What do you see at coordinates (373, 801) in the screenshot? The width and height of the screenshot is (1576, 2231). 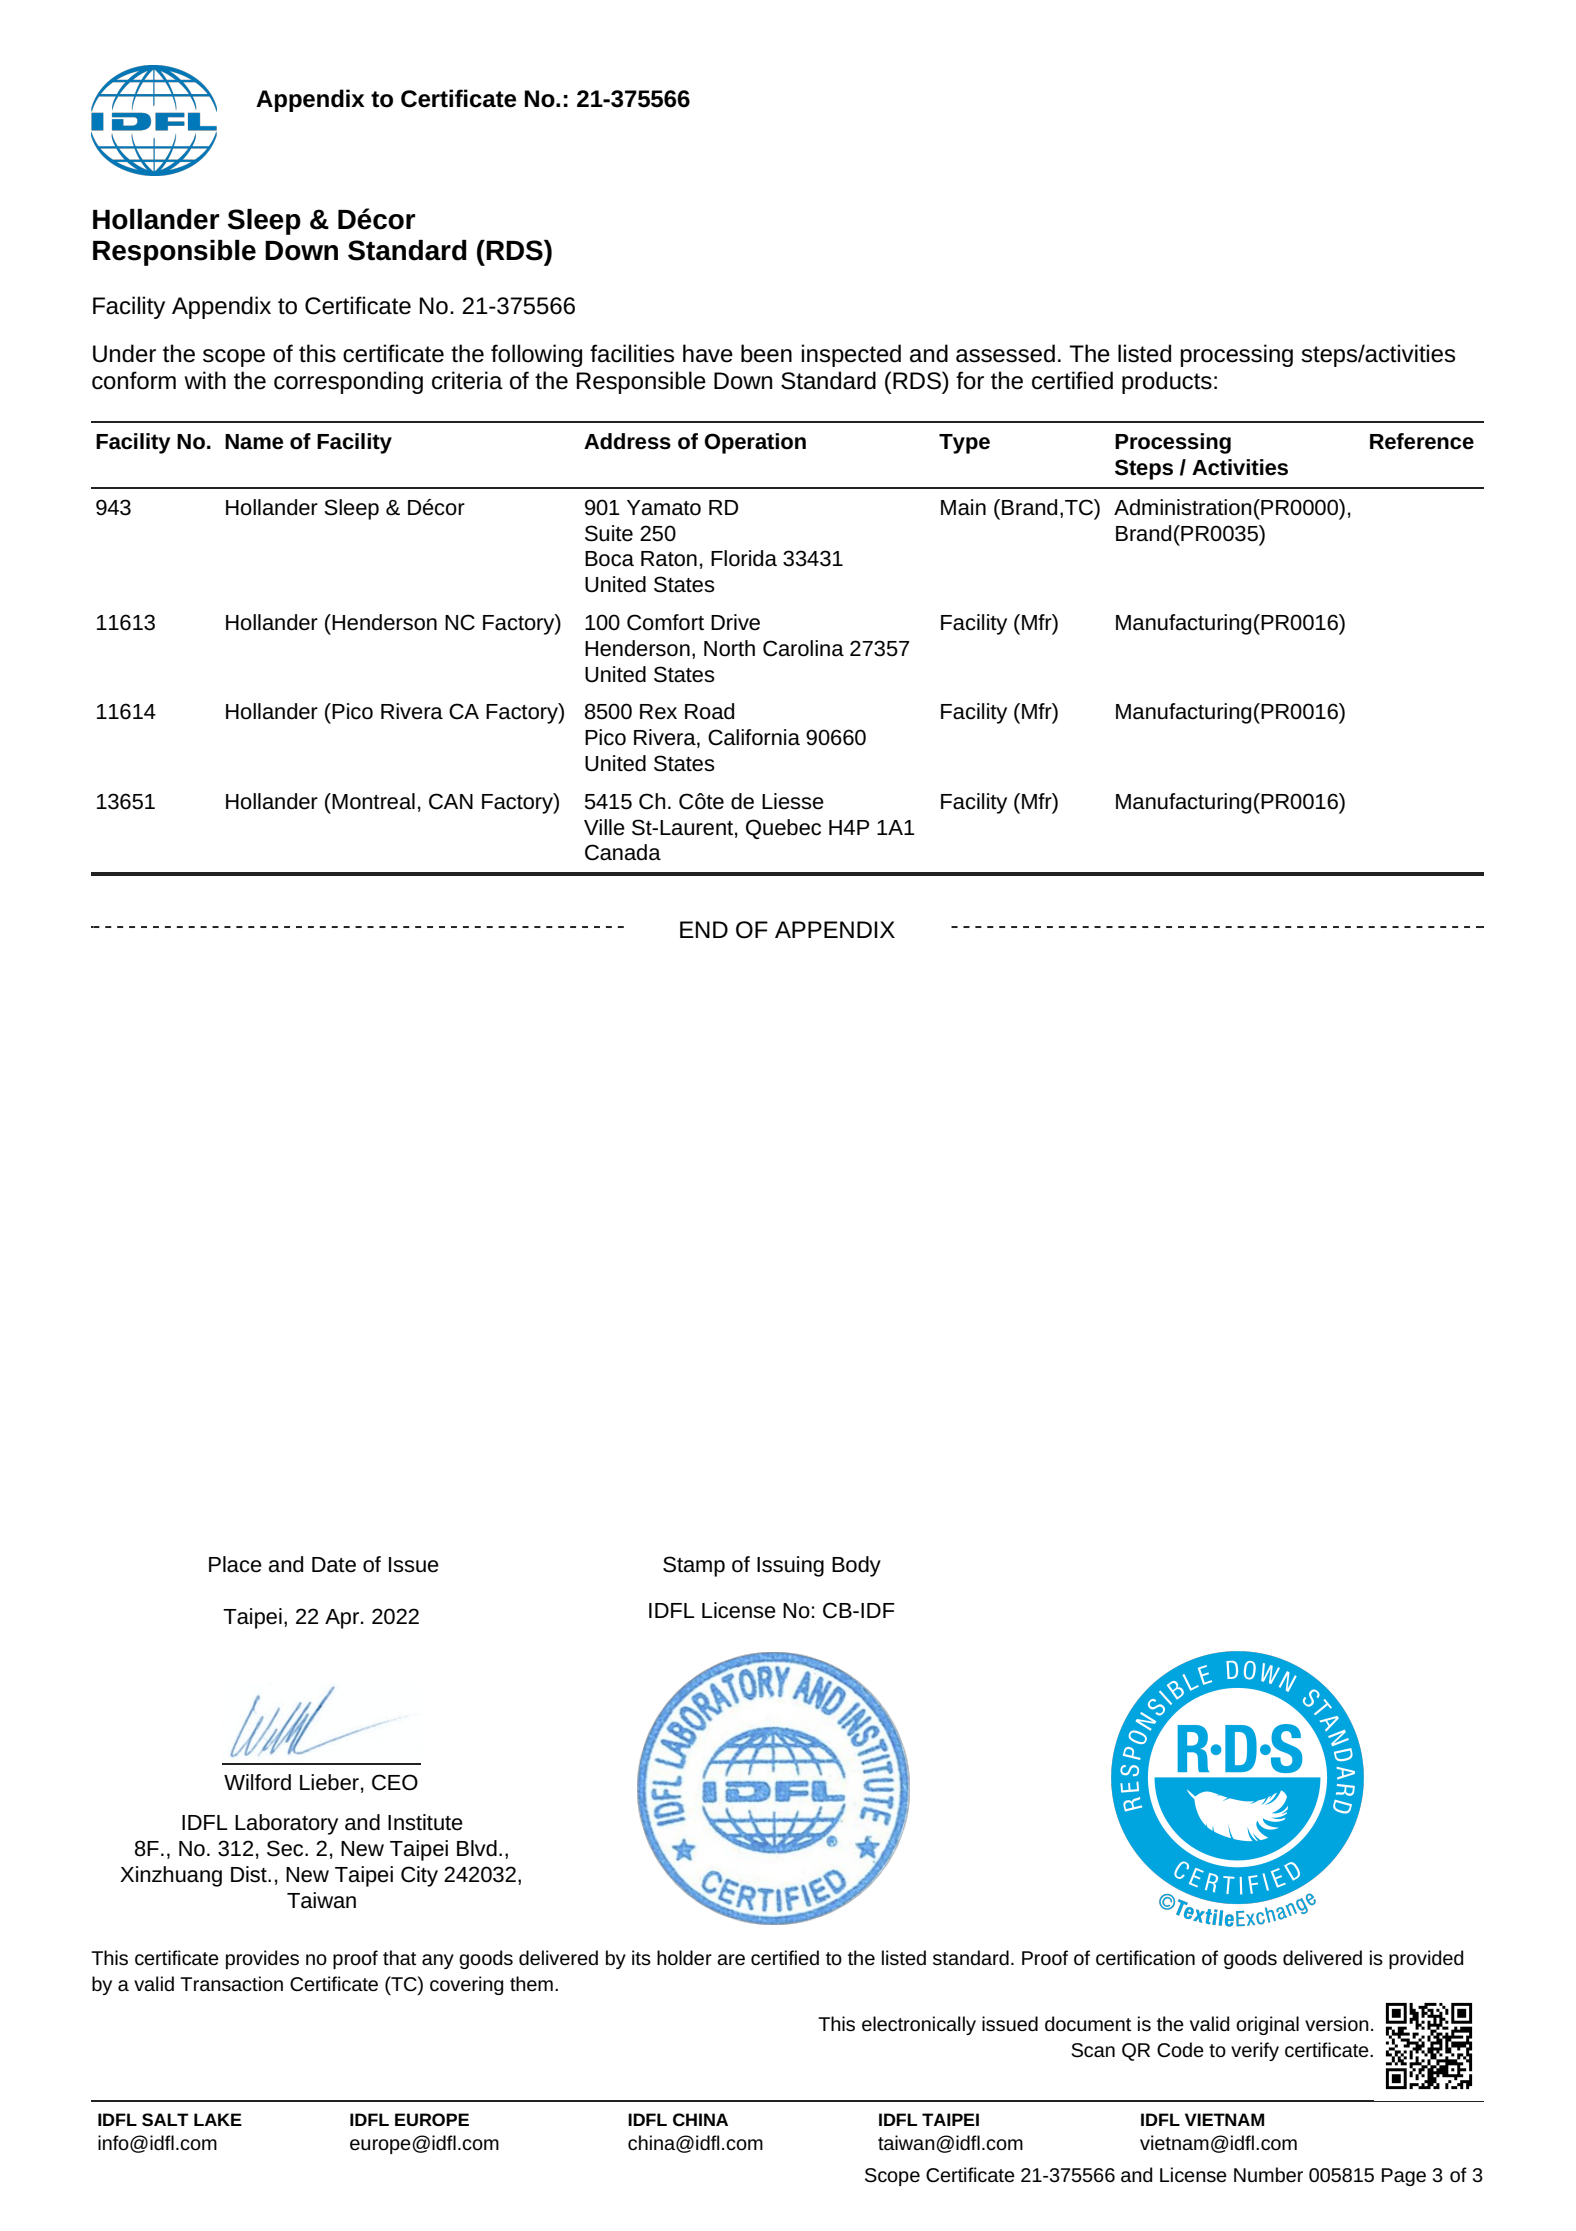 I see `Montreal` at bounding box center [373, 801].
